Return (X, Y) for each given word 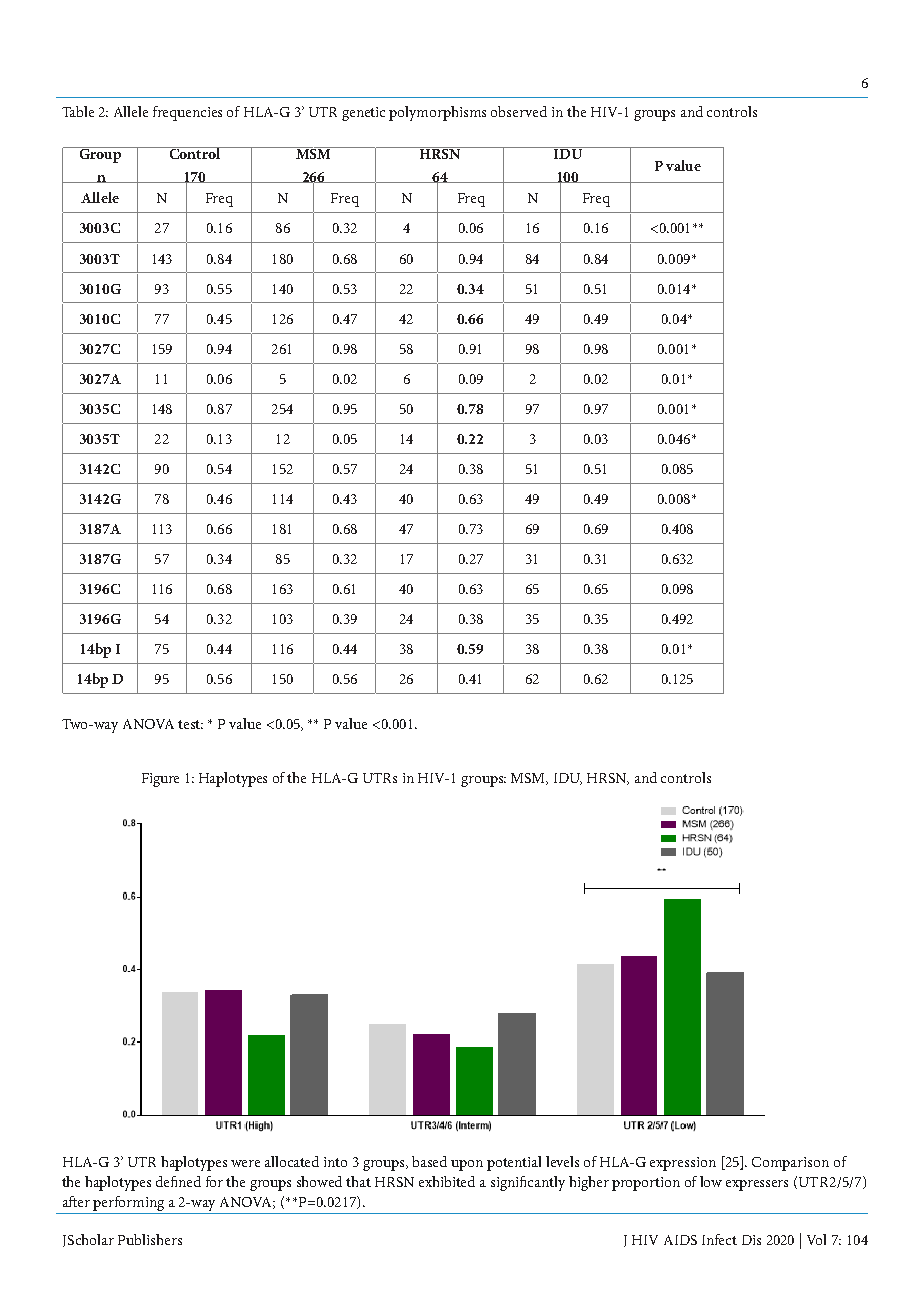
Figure (160, 780)
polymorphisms (437, 113)
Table (78, 111)
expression (683, 1164)
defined (178, 1181)
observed (519, 111)
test (190, 724)
